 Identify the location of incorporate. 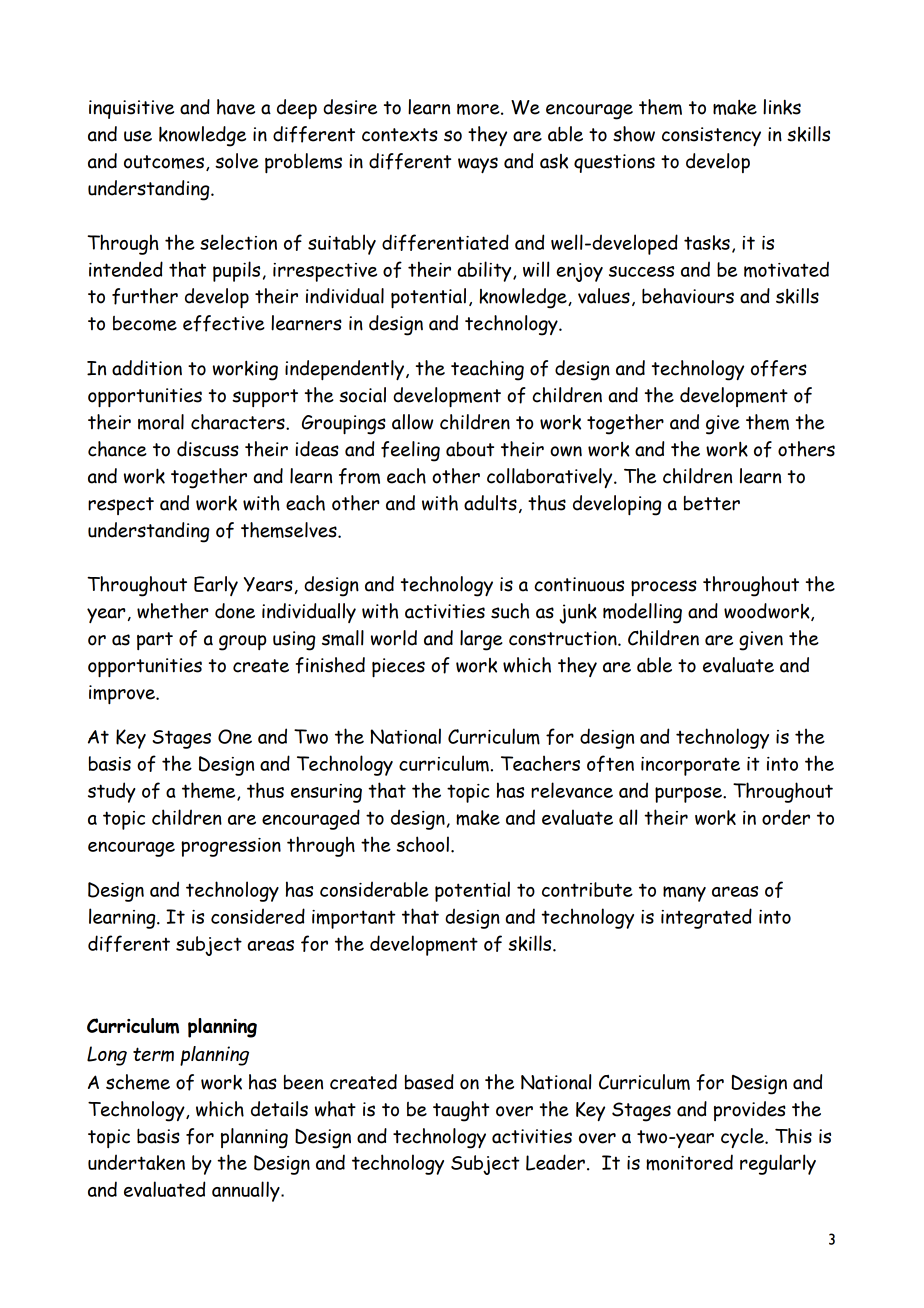
(690, 766).
